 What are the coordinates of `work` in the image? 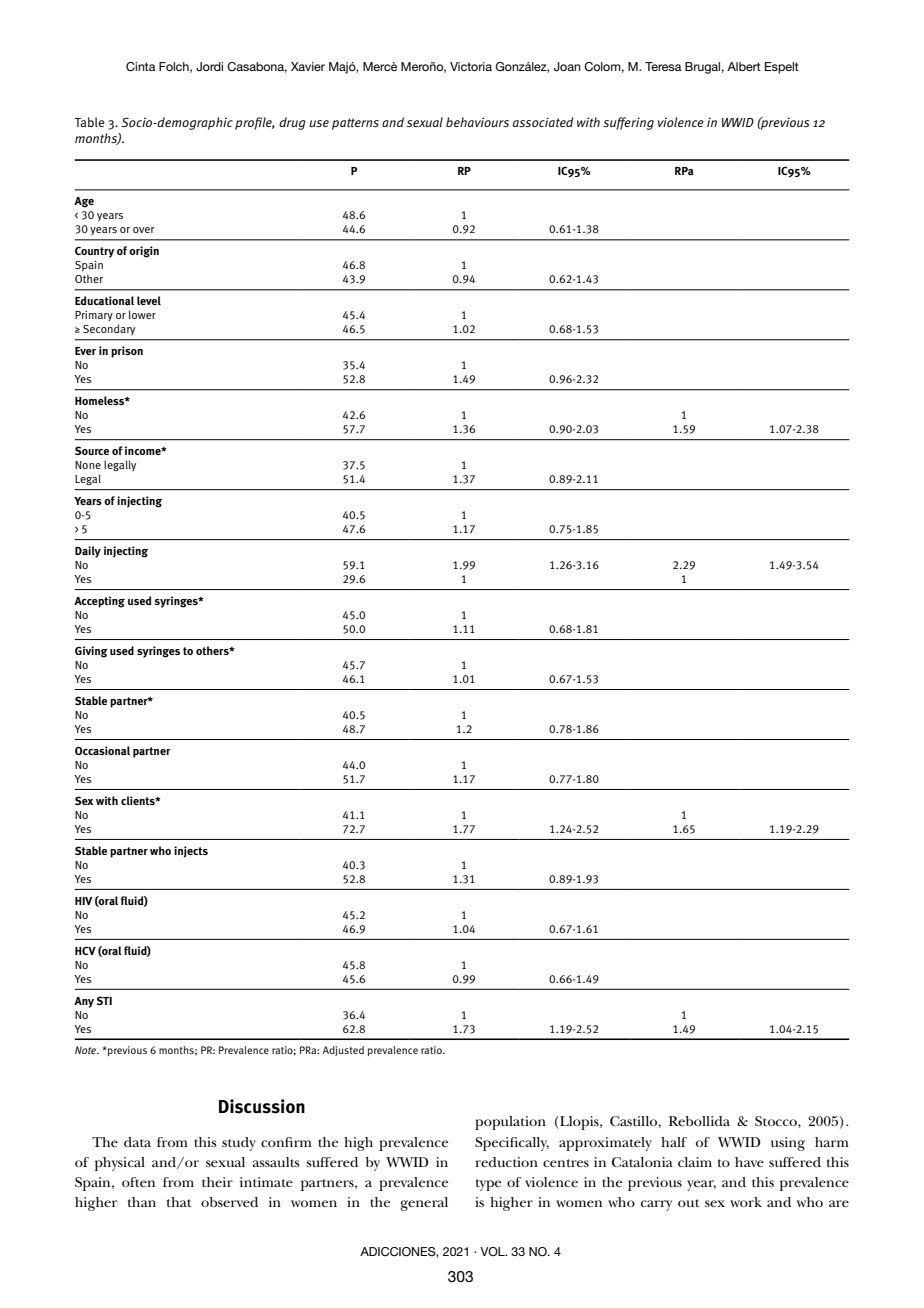 It's located at (746, 1202).
